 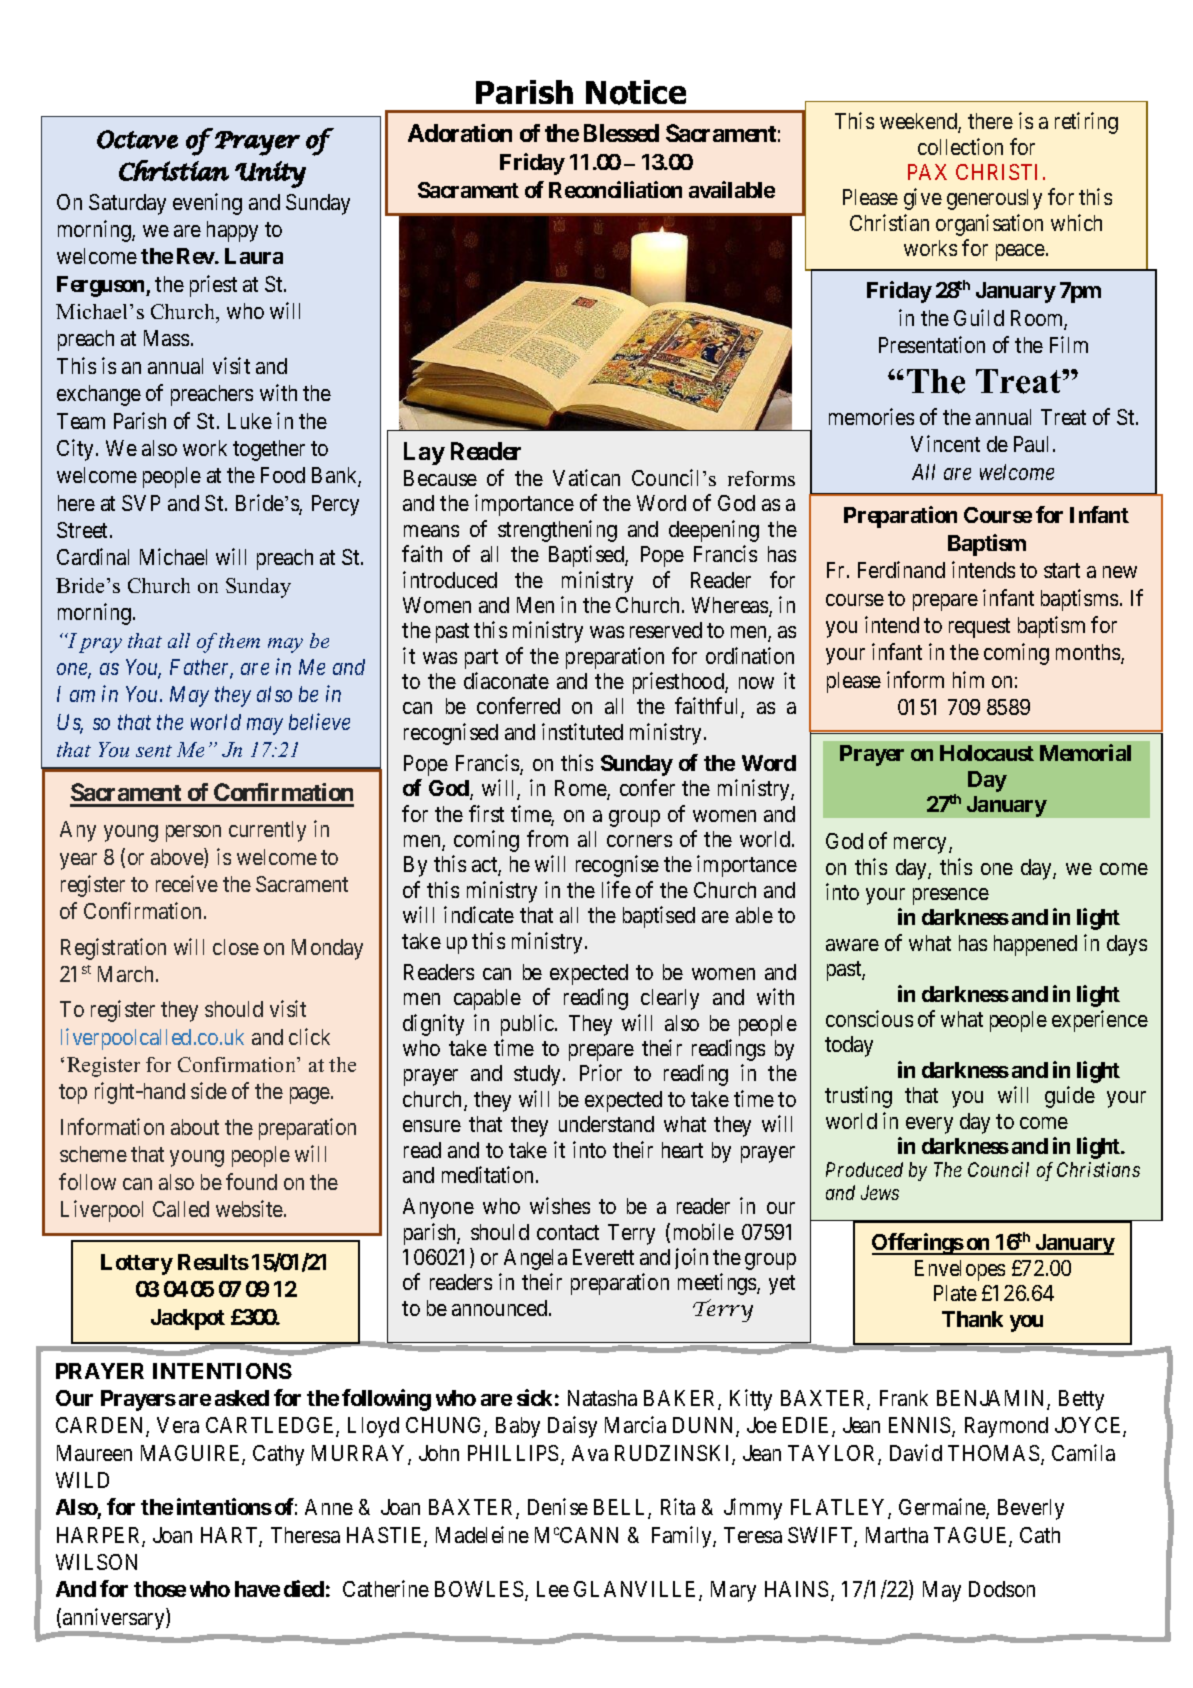 I want to click on collection, so click(x=960, y=146).
